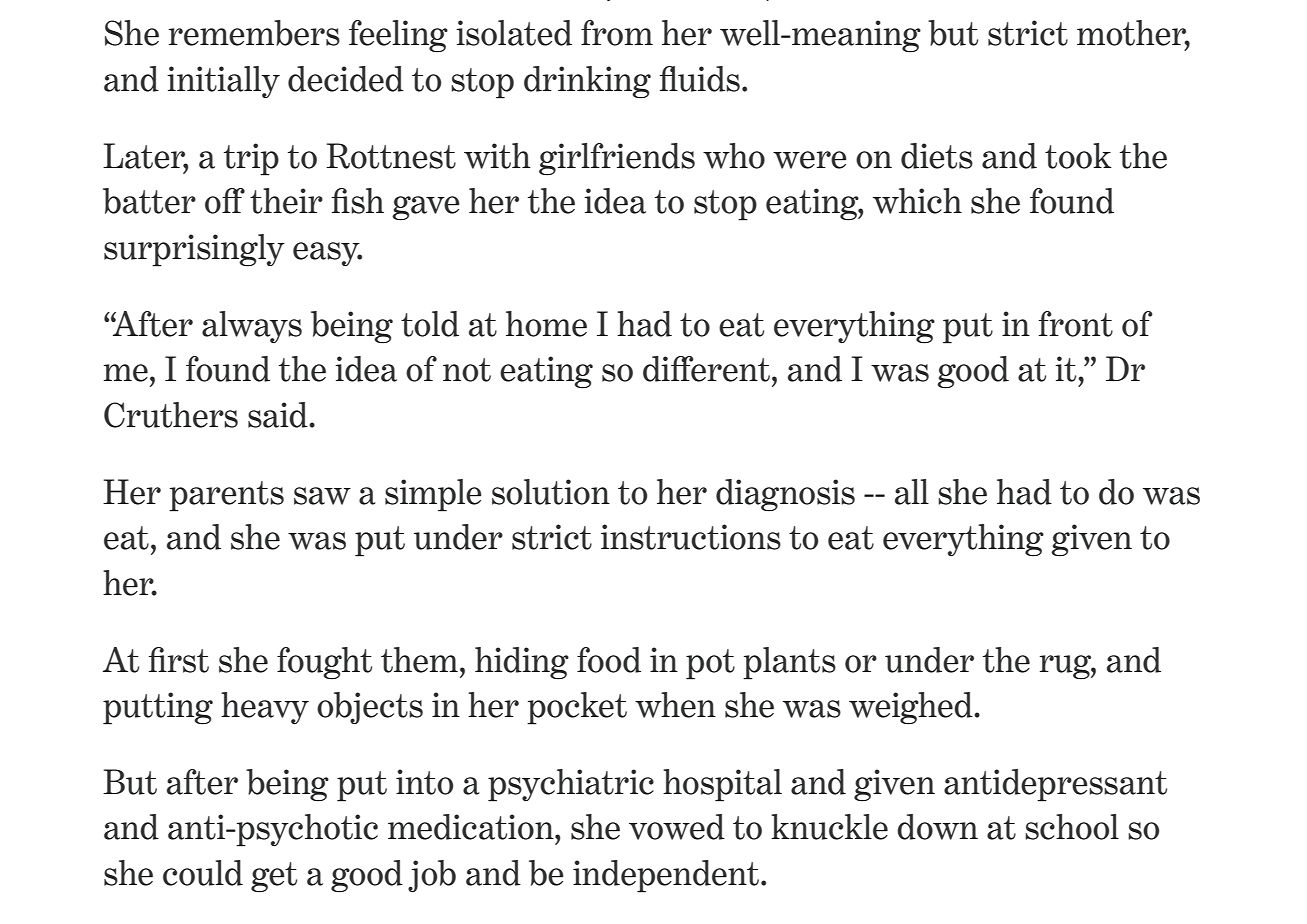  Describe the element at coordinates (324, 663) in the document. I see `fought` at that location.
